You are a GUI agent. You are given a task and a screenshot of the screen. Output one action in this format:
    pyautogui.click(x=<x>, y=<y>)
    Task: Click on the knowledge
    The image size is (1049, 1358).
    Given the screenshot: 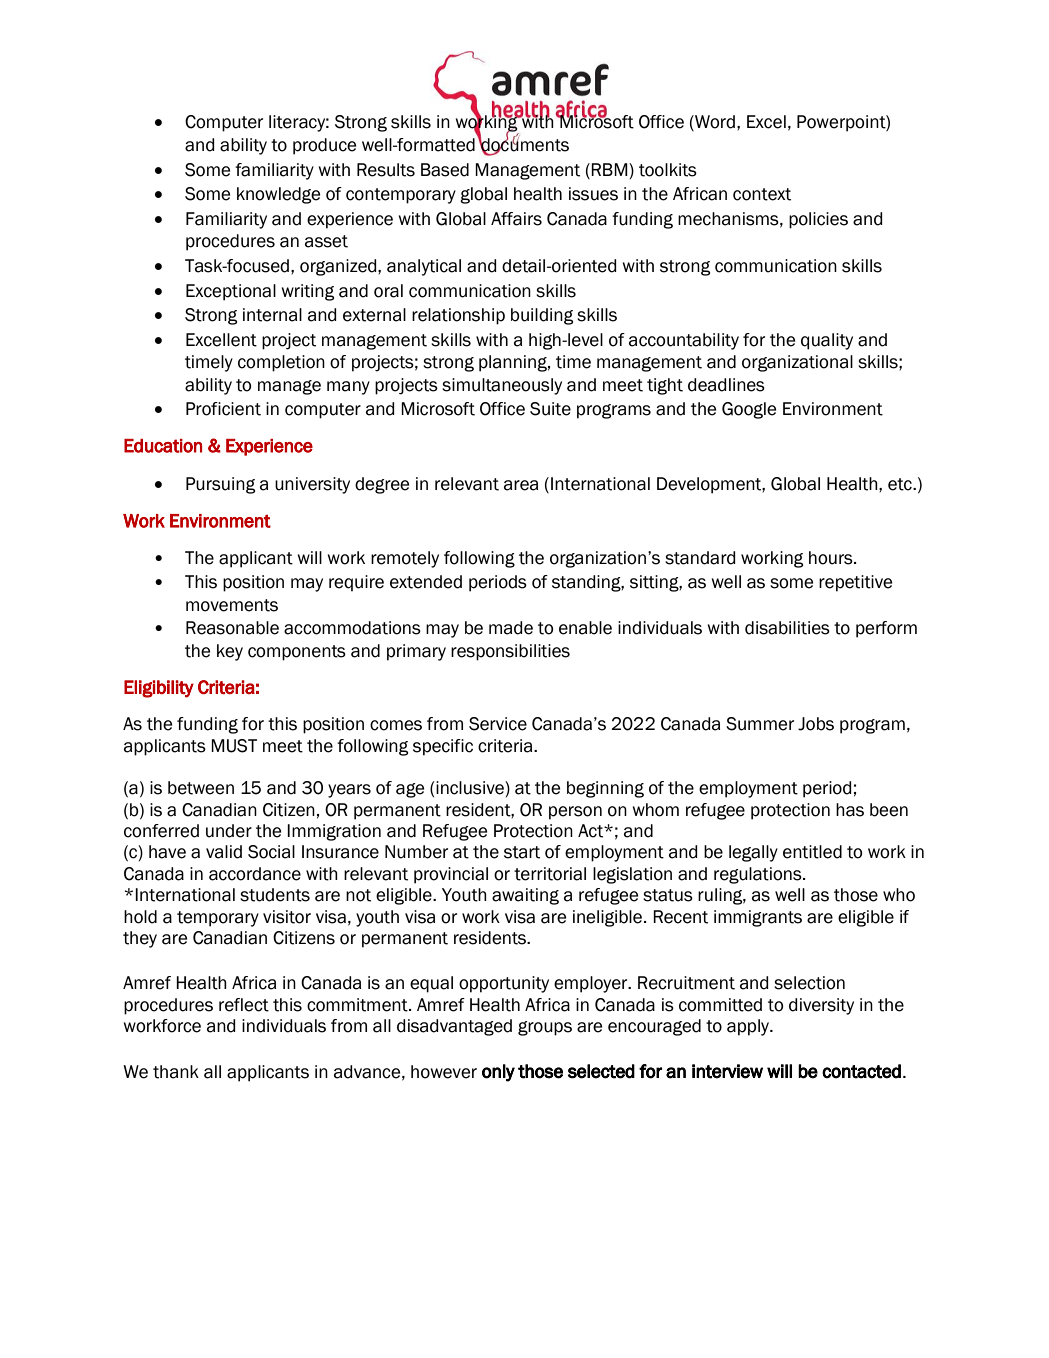 What is the action you would take?
    pyautogui.click(x=278, y=195)
